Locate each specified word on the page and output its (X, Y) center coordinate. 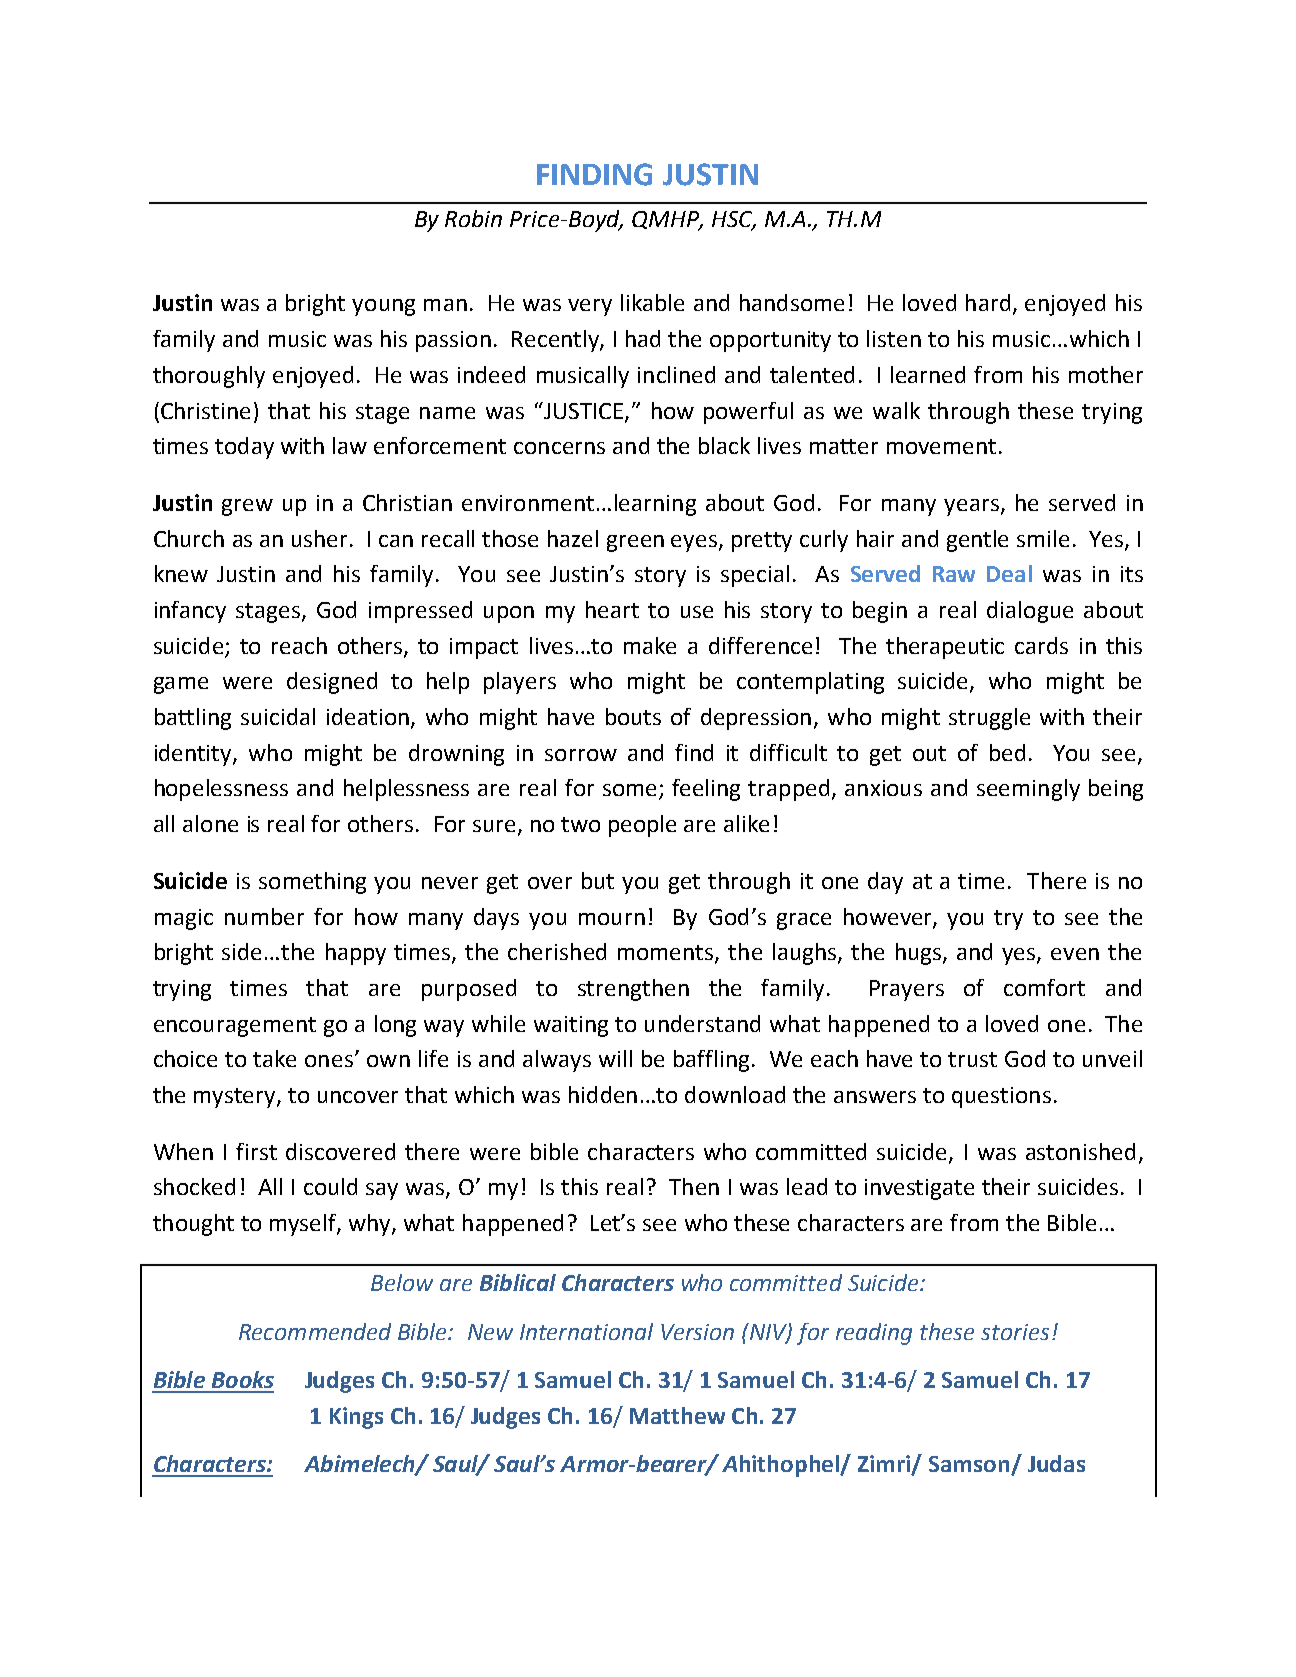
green (635, 543)
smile (1043, 538)
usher (321, 538)
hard (988, 302)
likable (652, 302)
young (383, 307)
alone (210, 823)
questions (1001, 1097)
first (256, 1151)
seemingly (1028, 790)
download (735, 1094)
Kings (356, 1418)
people (642, 826)
